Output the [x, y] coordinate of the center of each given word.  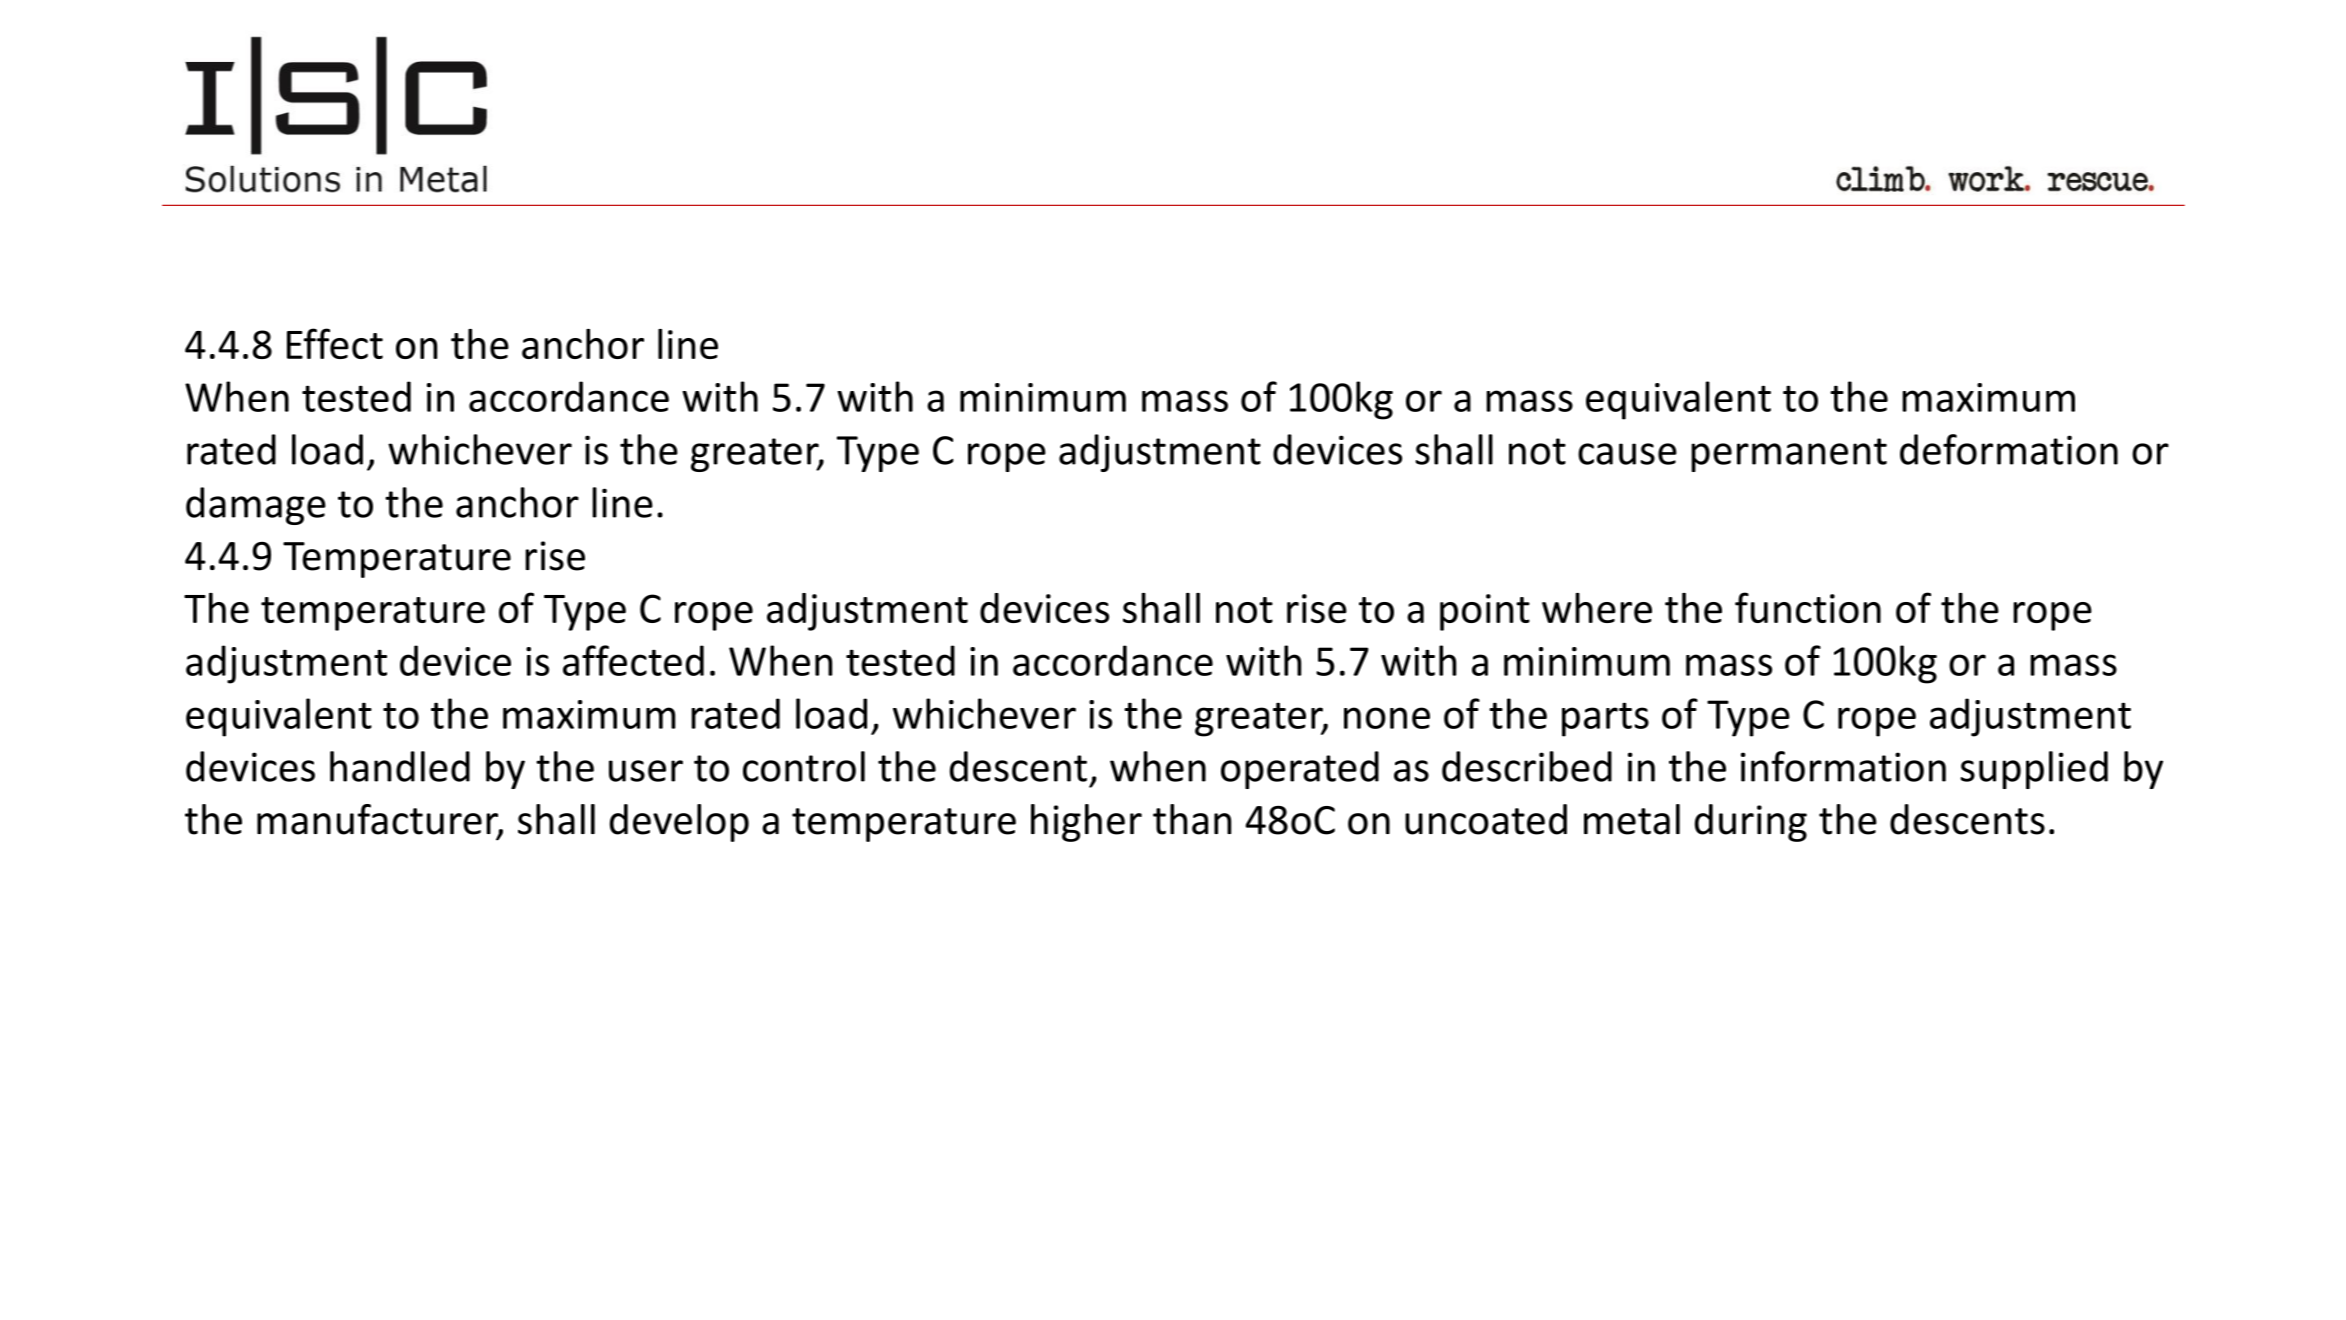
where [1597, 608]
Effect [335, 343]
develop [679, 823]
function [1808, 607]
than [1192, 819]
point [1485, 612]
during [1751, 823]
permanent [1789, 455]
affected [633, 660]
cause [1627, 454]
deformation [2009, 449]
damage [256, 506]
